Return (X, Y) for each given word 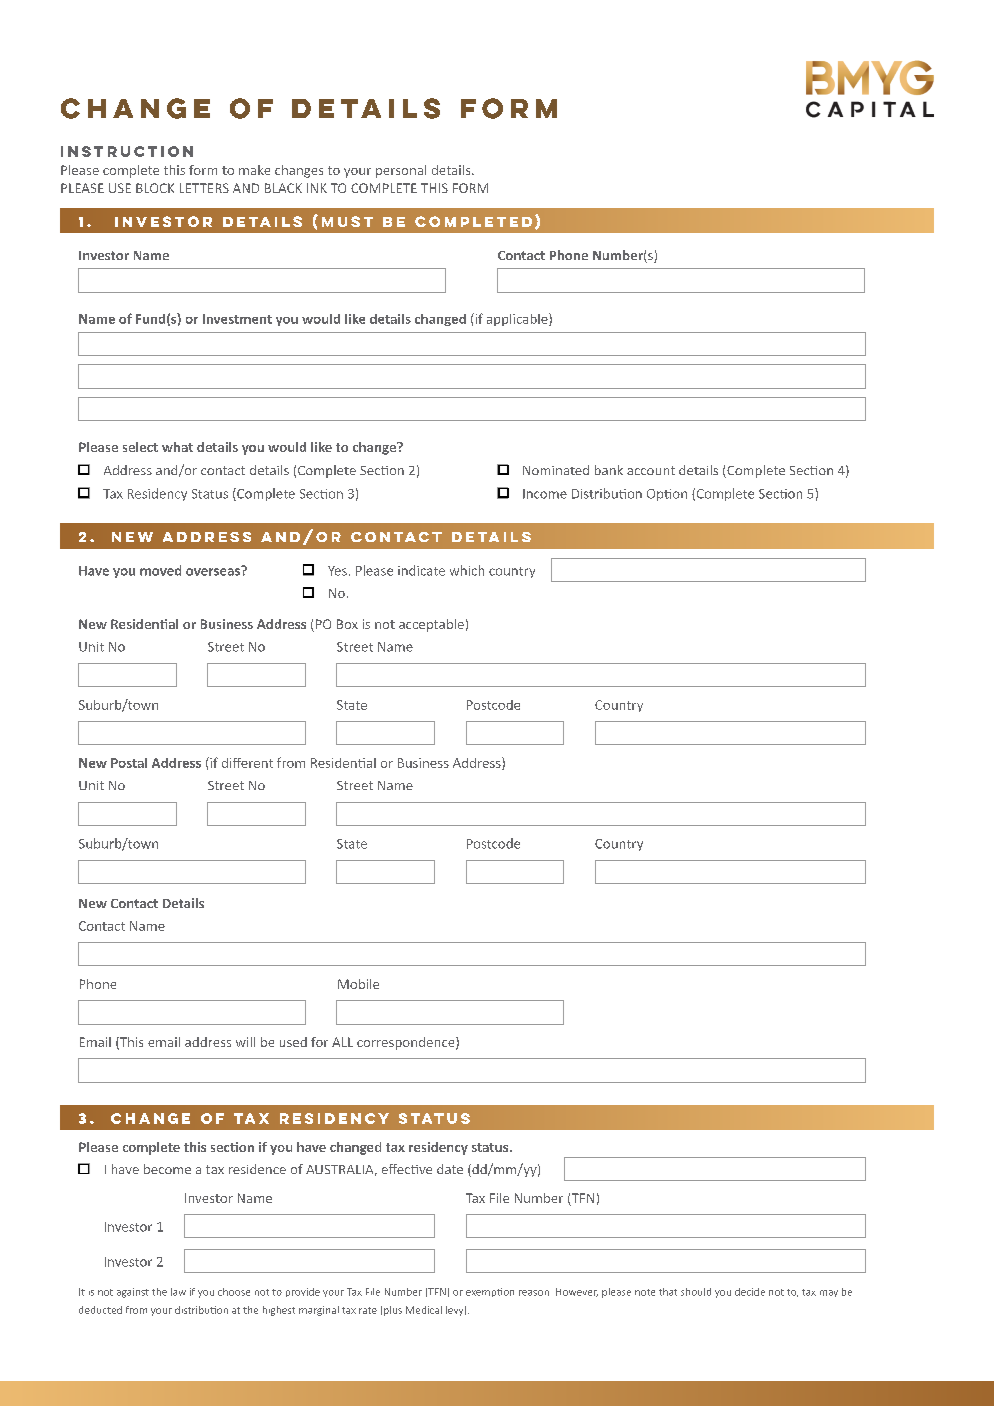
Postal (129, 763)
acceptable (431, 625)
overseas (214, 571)
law (178, 1292)
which (467, 570)
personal (401, 171)
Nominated (556, 470)
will (245, 1042)
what (177, 447)
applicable (518, 319)
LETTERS (204, 188)
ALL (342, 1042)
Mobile (358, 984)
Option (667, 495)
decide (750, 1292)
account (651, 470)
